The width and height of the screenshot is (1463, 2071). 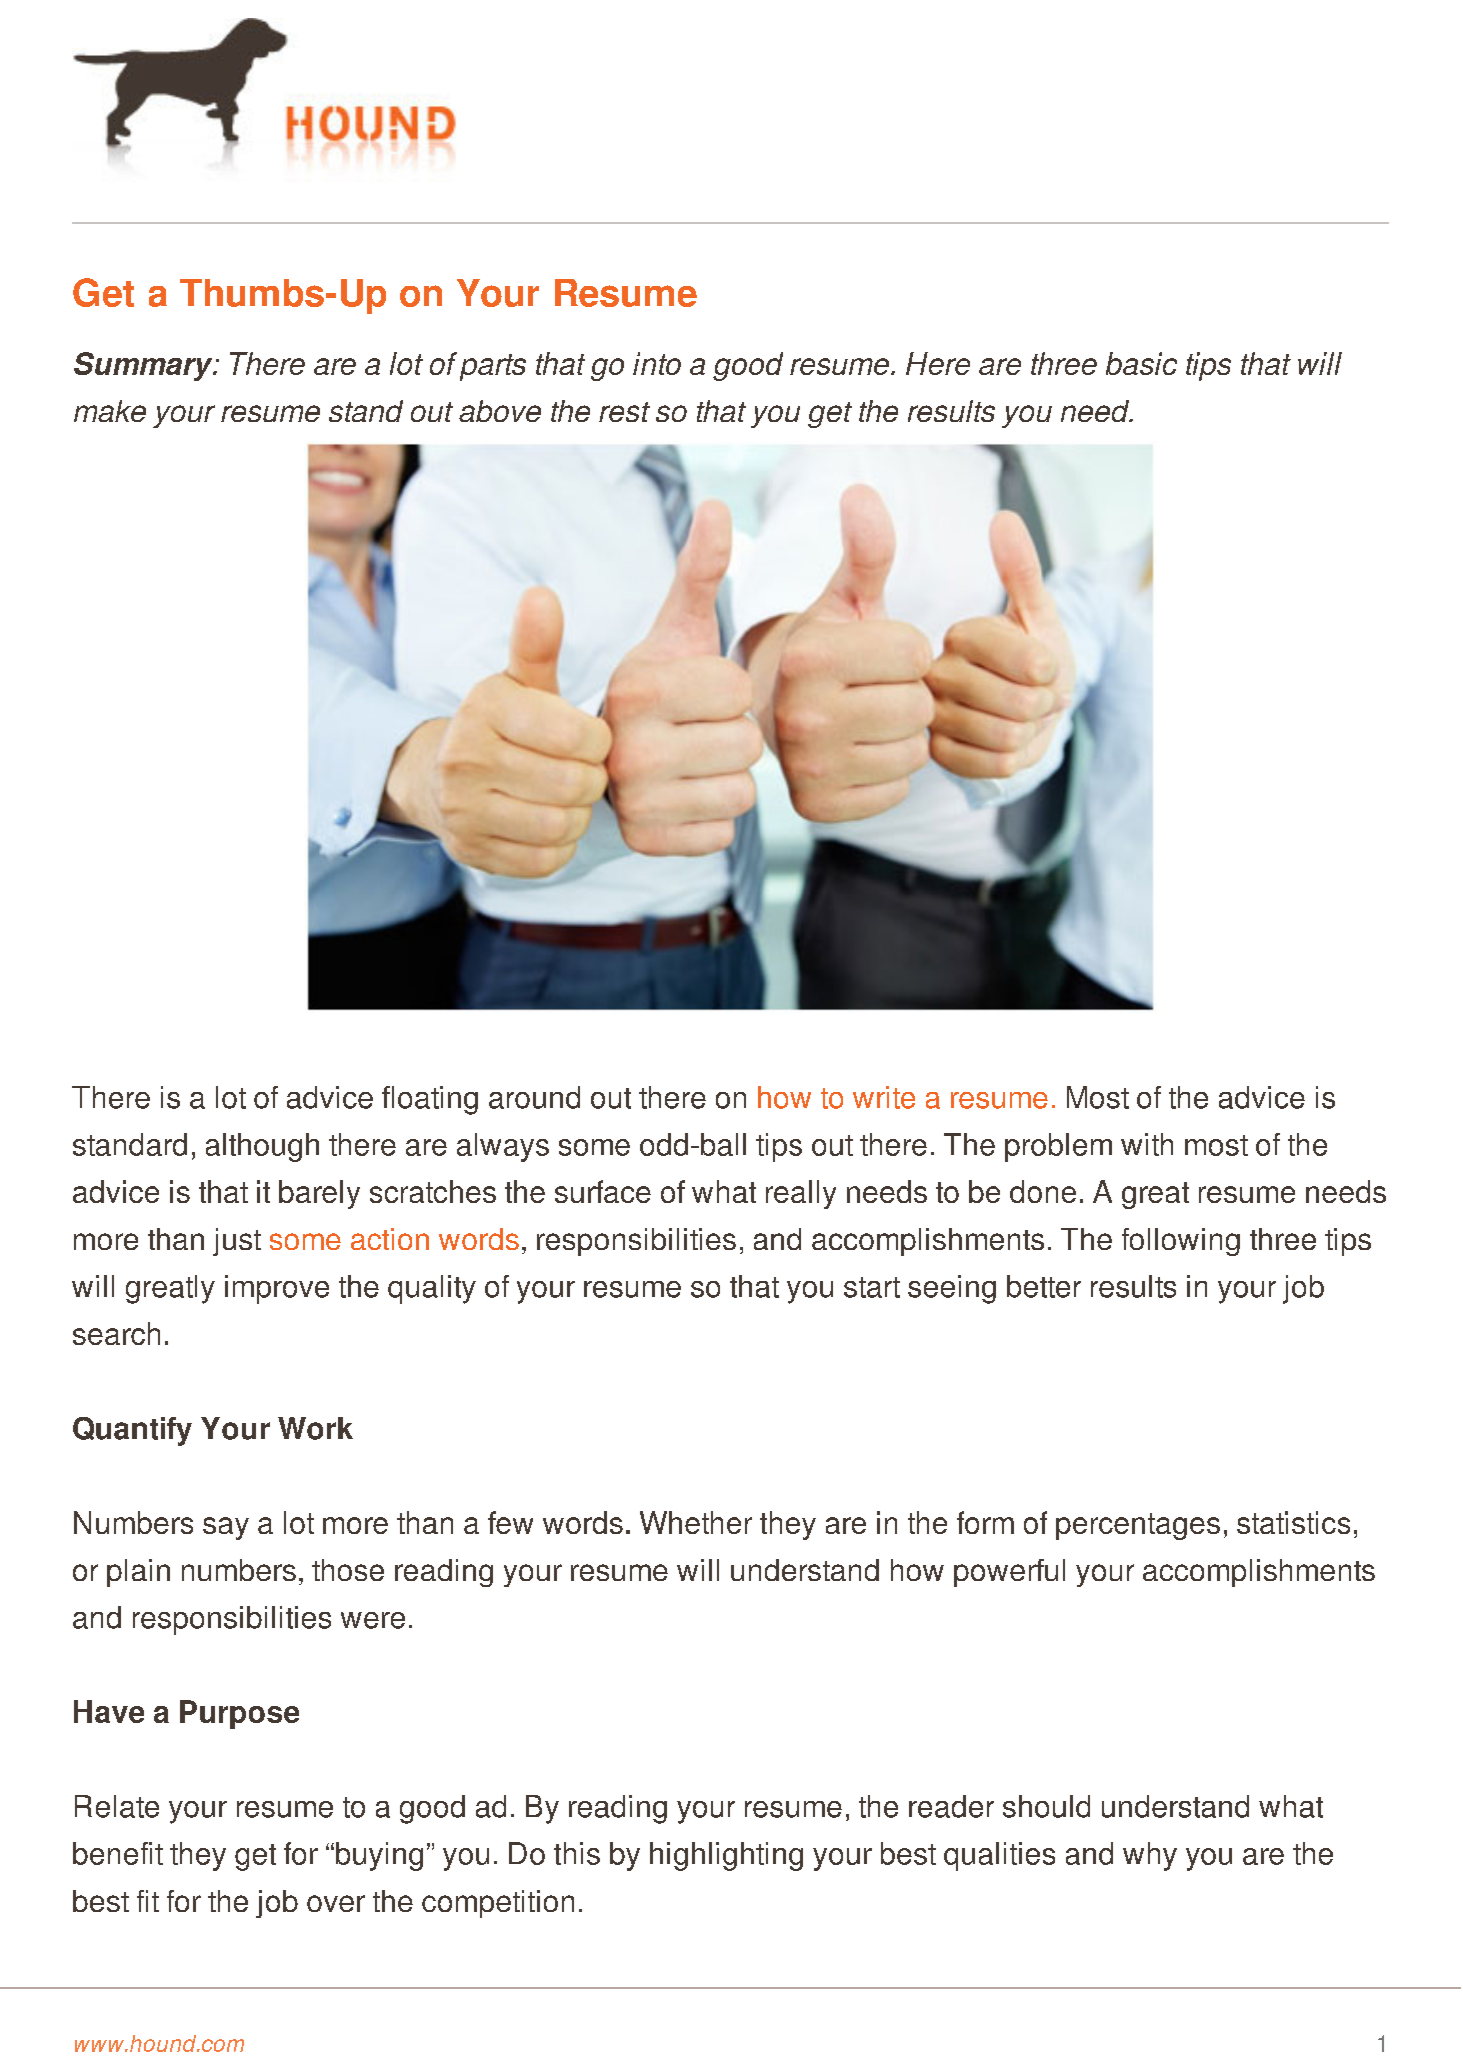 What do you see at coordinates (144, 366) in the screenshot?
I see `Summary` at bounding box center [144, 366].
